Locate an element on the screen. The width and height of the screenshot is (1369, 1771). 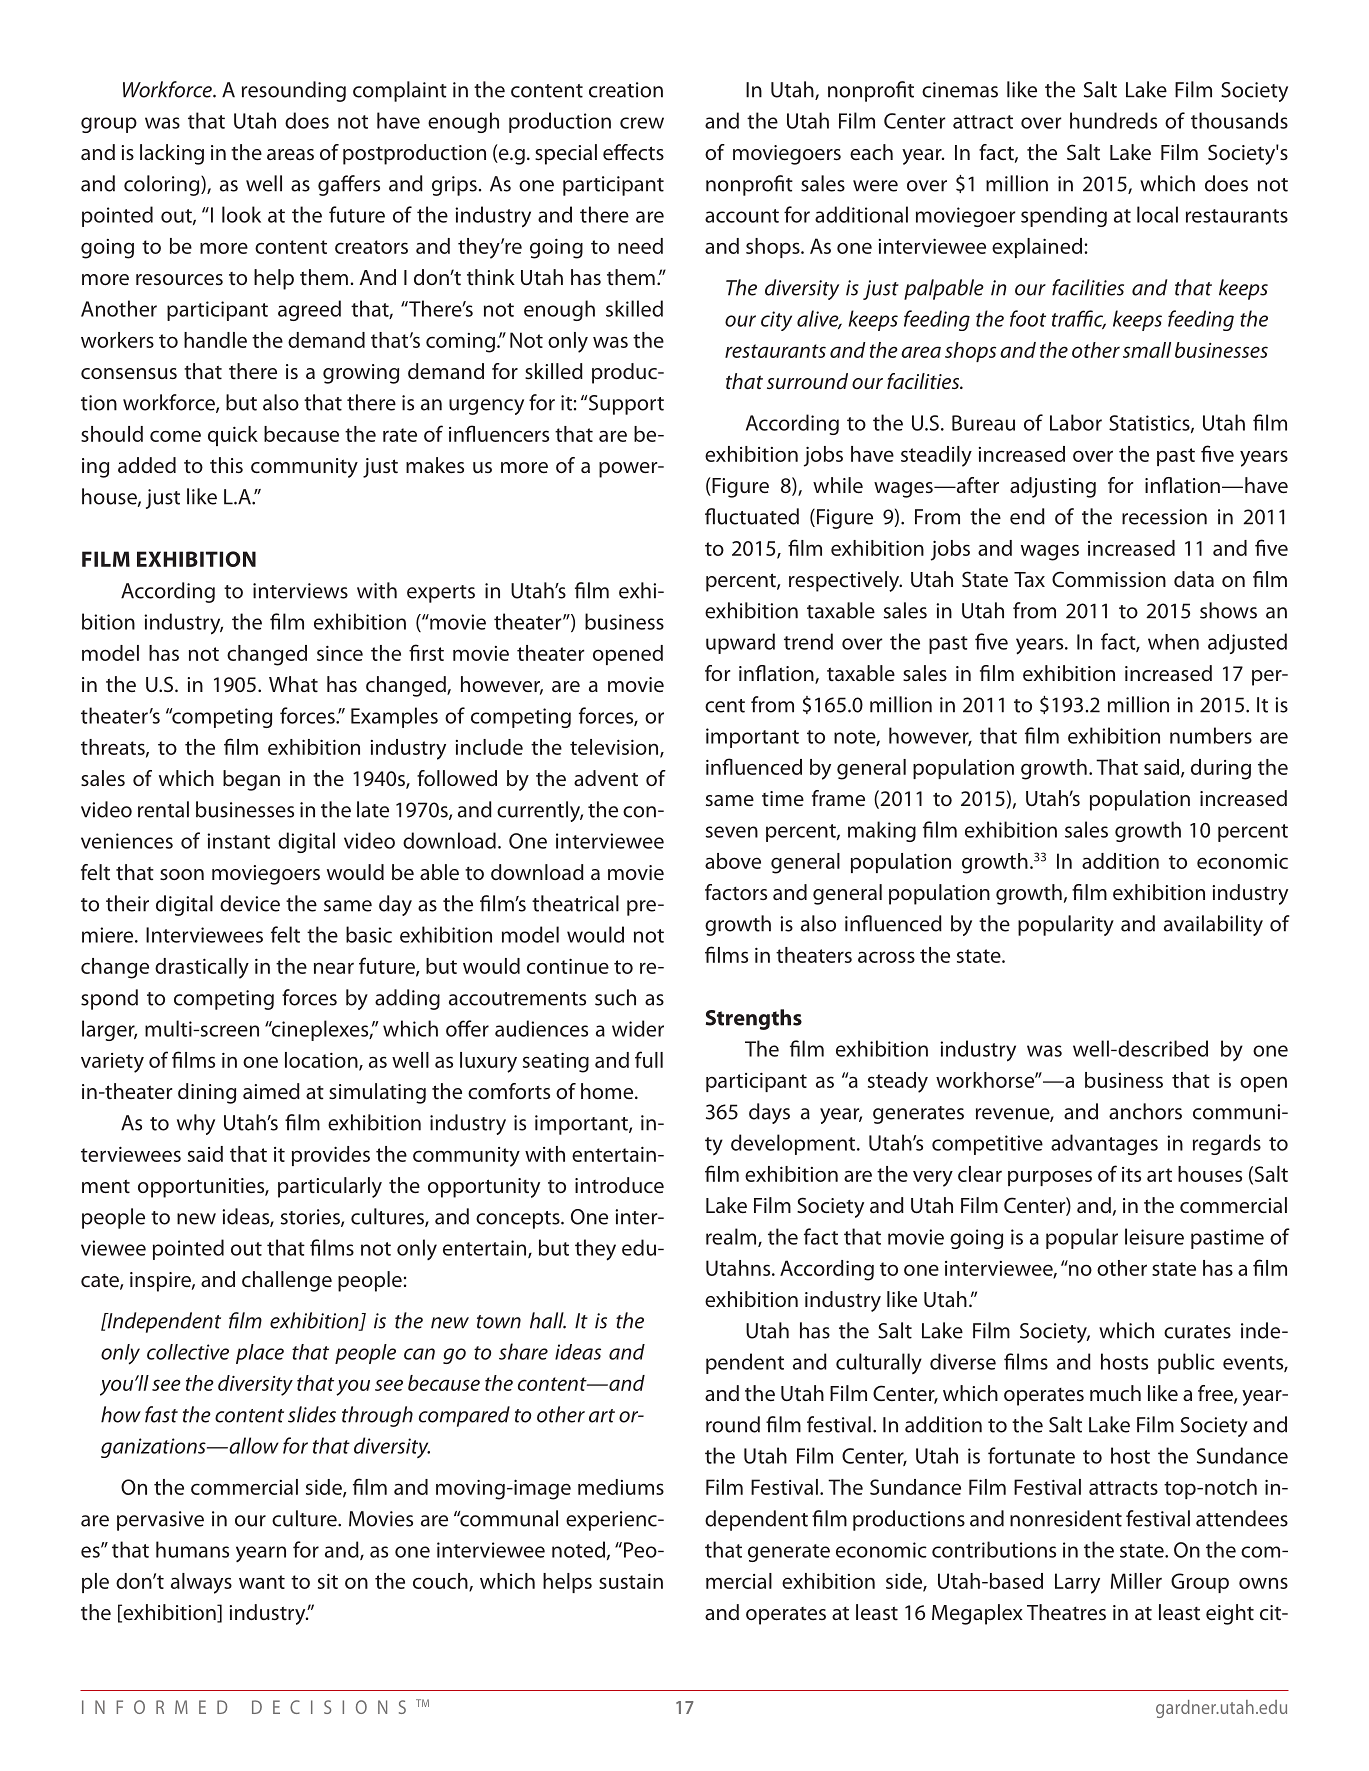
recession is located at coordinates (1164, 517).
